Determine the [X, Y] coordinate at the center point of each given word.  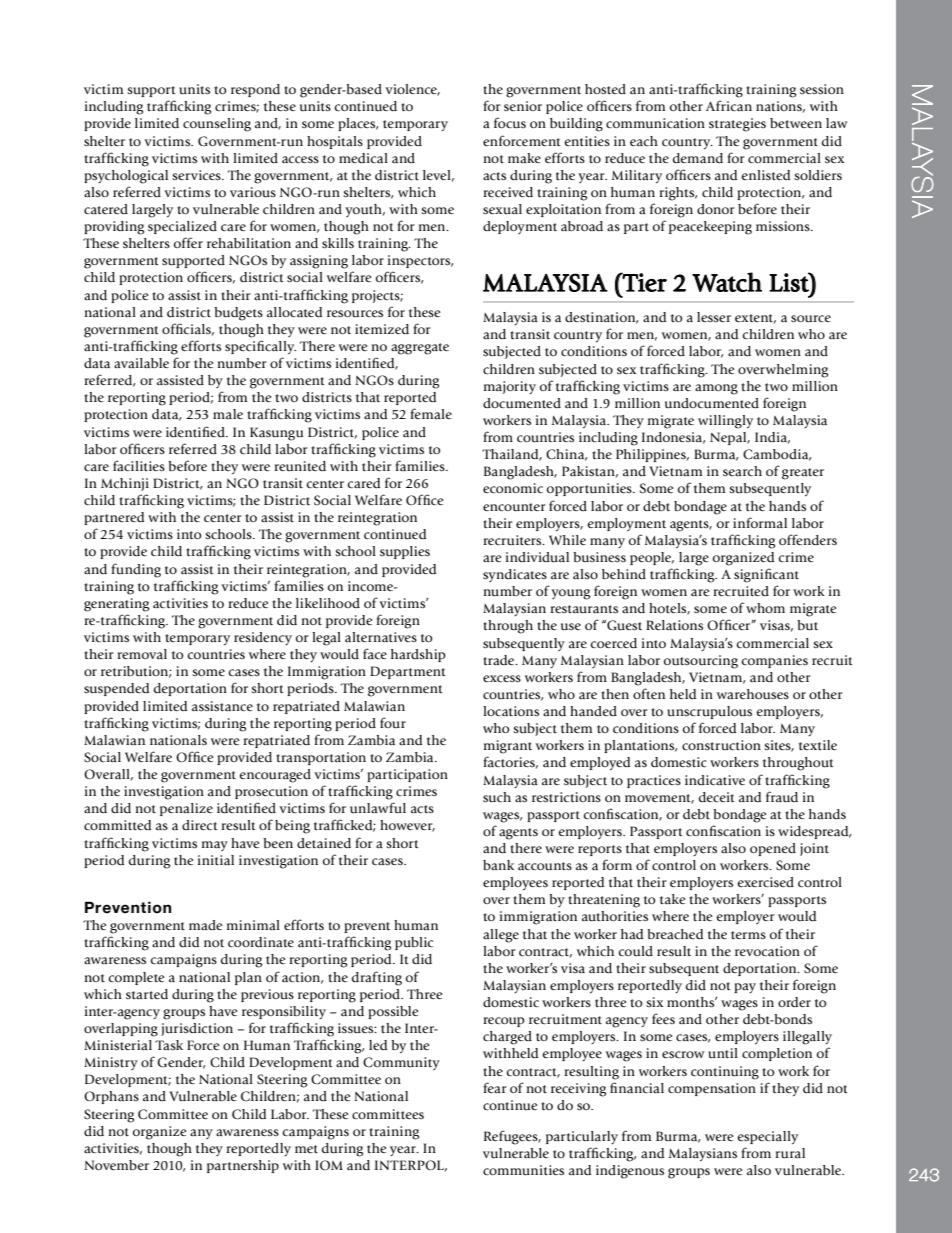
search [742, 471]
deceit [717, 797]
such [497, 797]
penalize [186, 809]
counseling [217, 125]
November [116, 1165]
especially [768, 1138]
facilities [139, 466]
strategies [737, 125]
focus [510, 123]
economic [513, 488]
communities [523, 1170]
